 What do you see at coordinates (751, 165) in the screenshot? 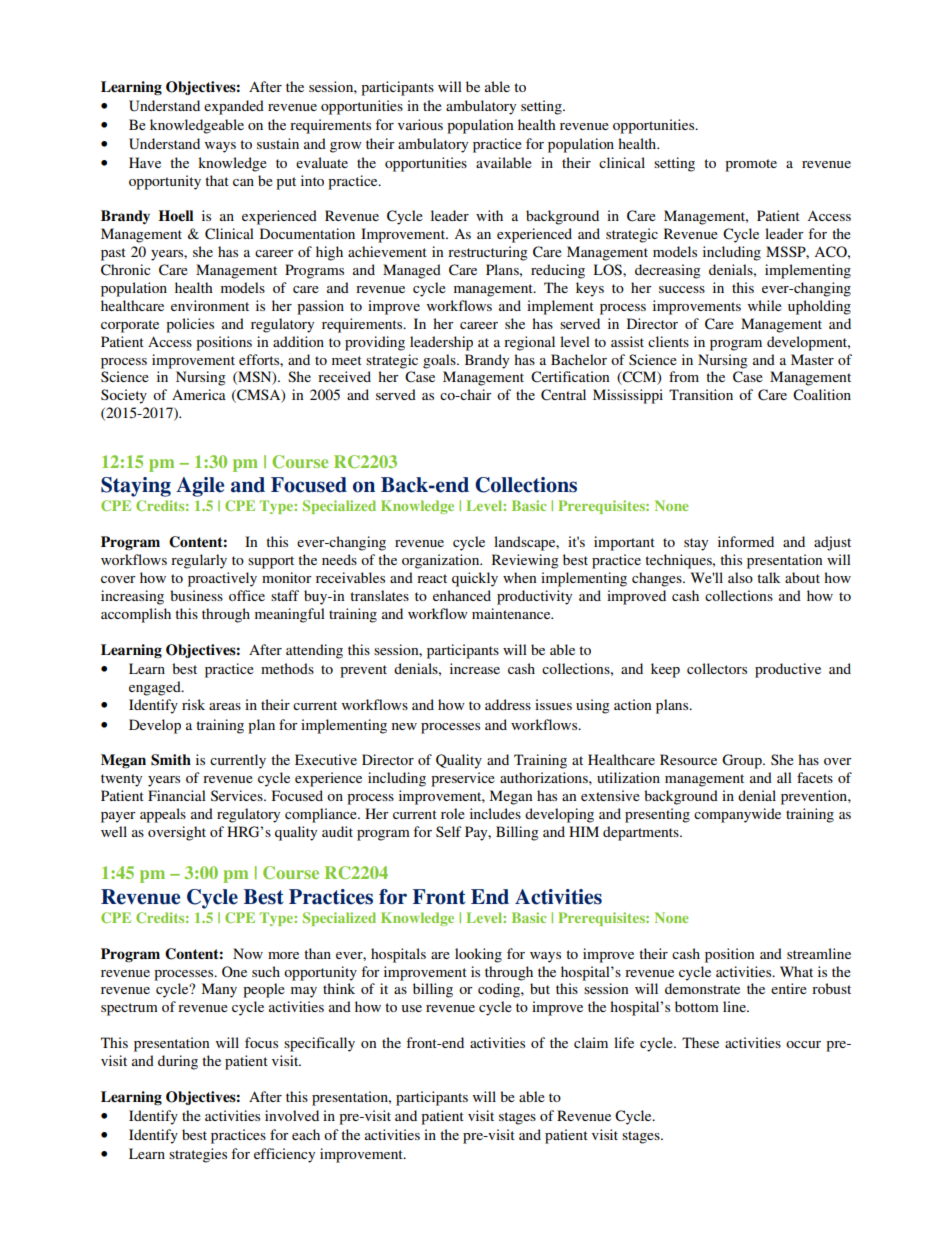
I see `promote` at bounding box center [751, 165].
